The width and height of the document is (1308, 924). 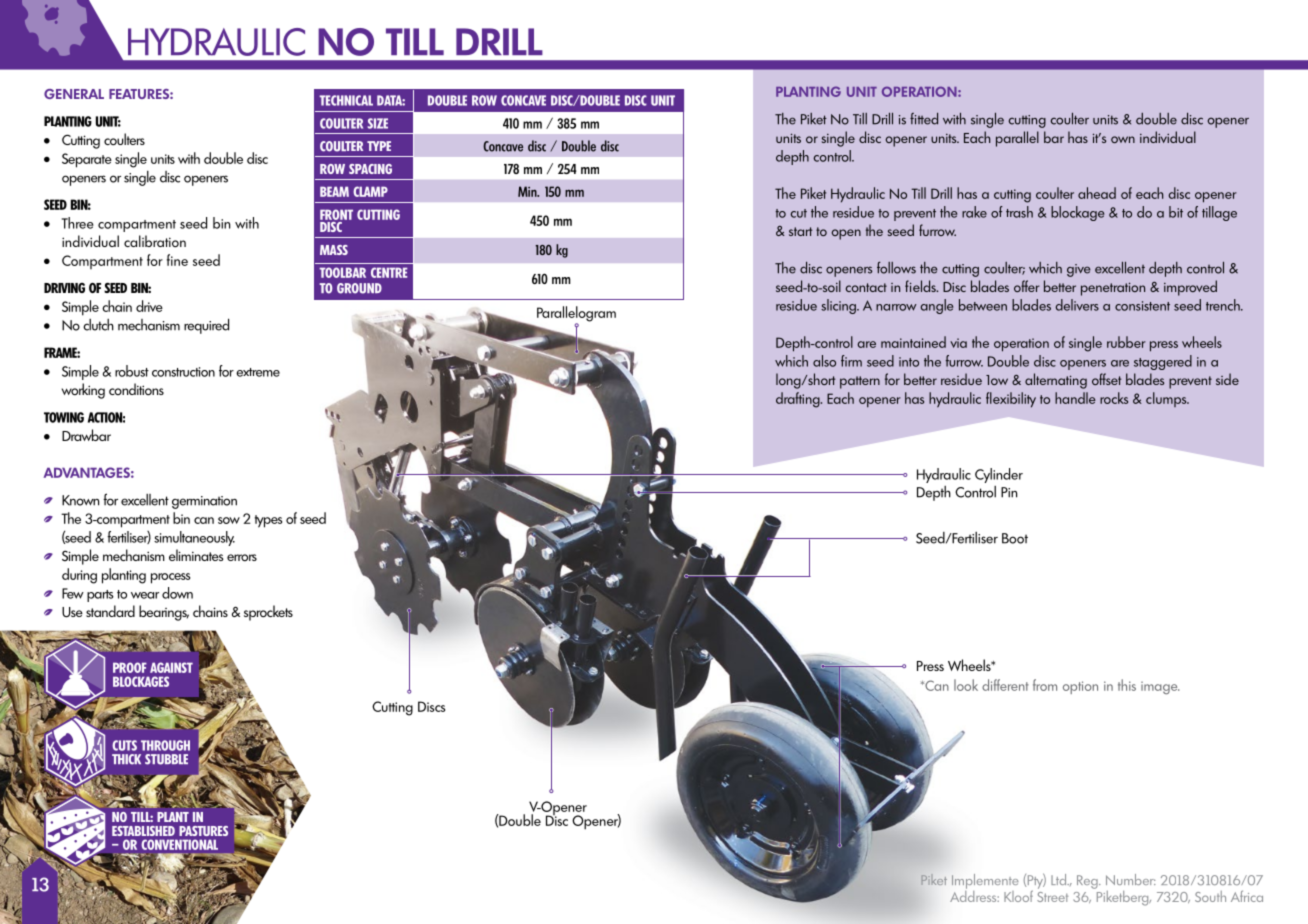 I want to click on AGAINST, so click(x=171, y=667).
